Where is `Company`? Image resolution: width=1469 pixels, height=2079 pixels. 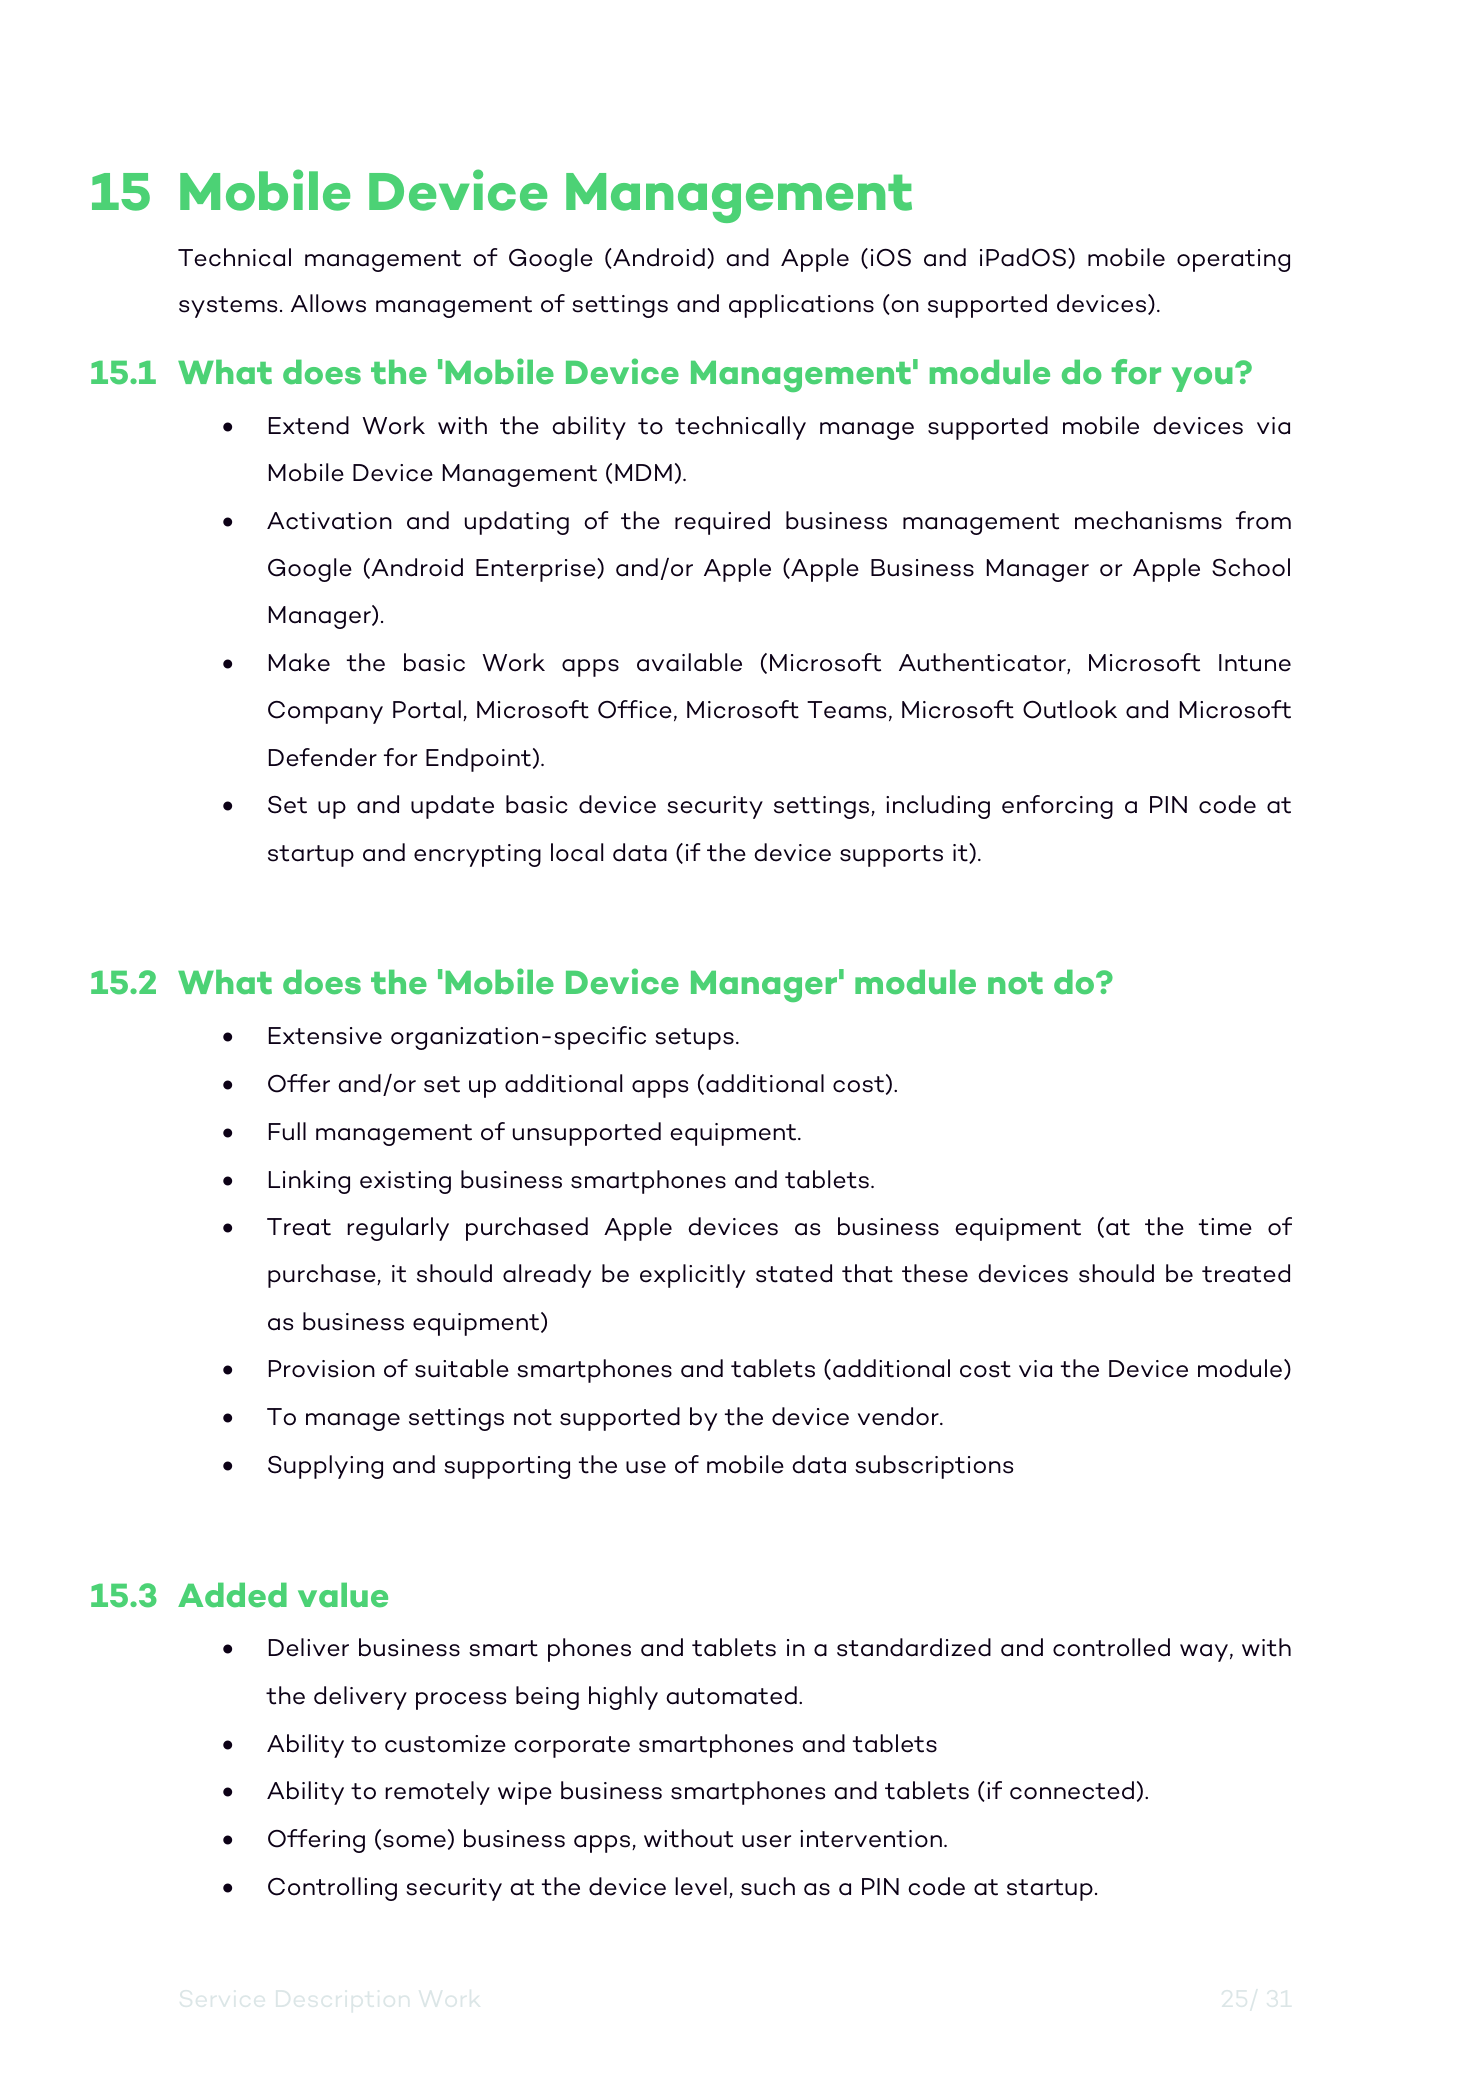 Company is located at coordinates (325, 712).
